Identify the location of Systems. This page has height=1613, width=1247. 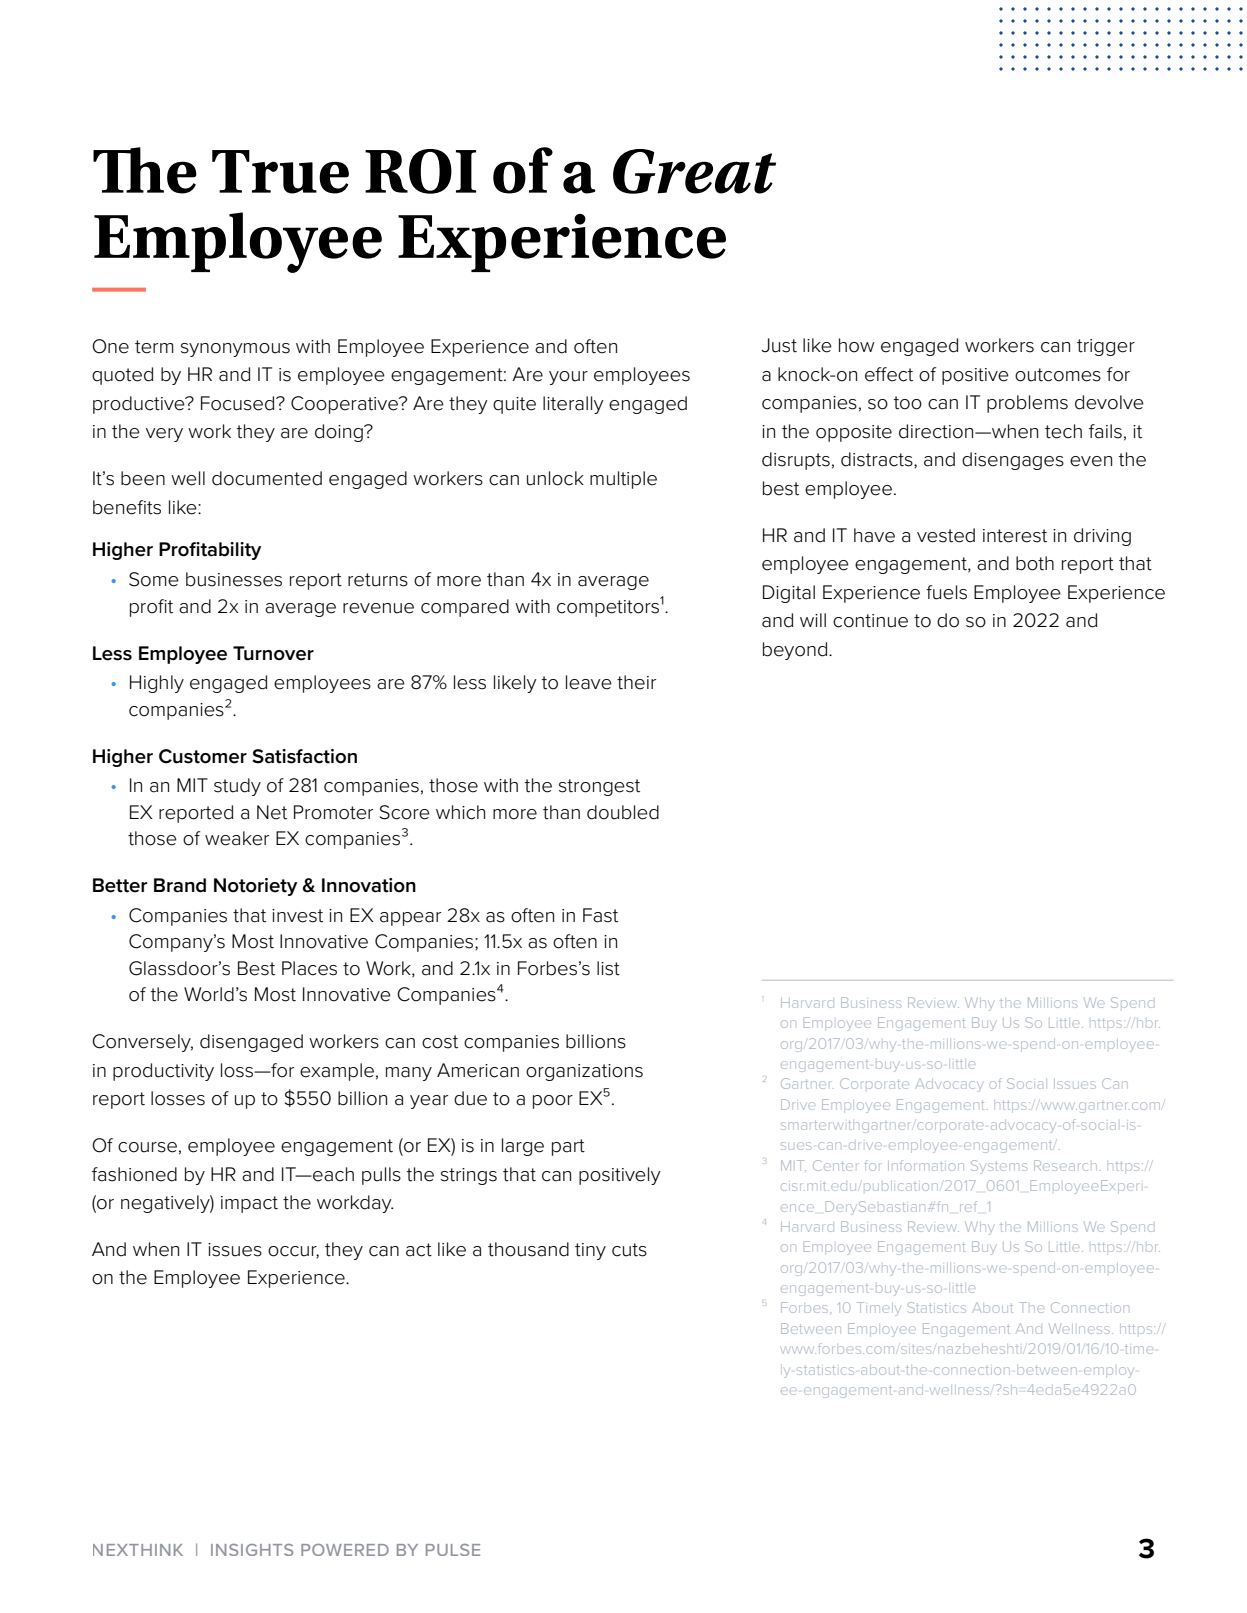
(999, 1167).
